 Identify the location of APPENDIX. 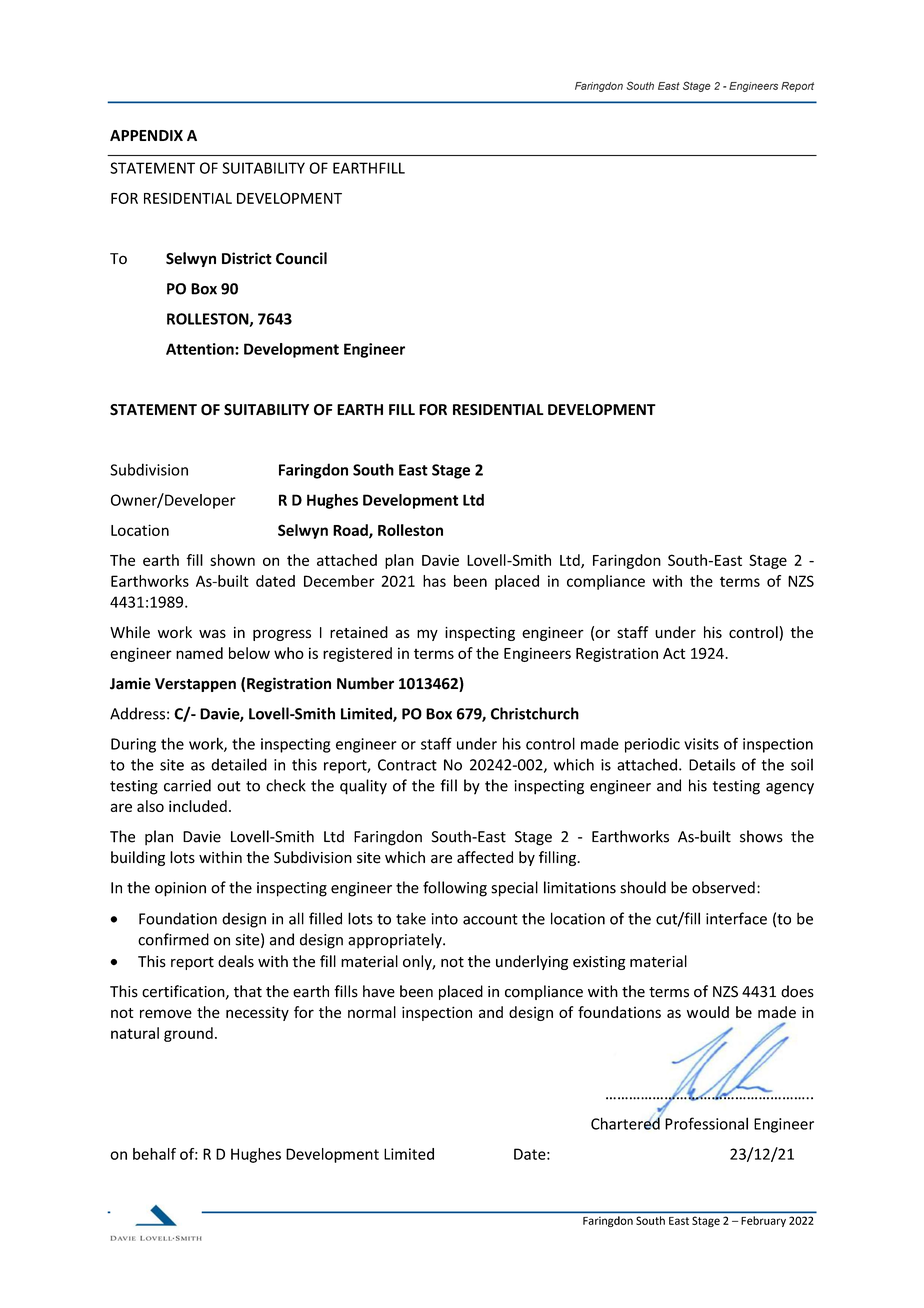
(146, 135).
